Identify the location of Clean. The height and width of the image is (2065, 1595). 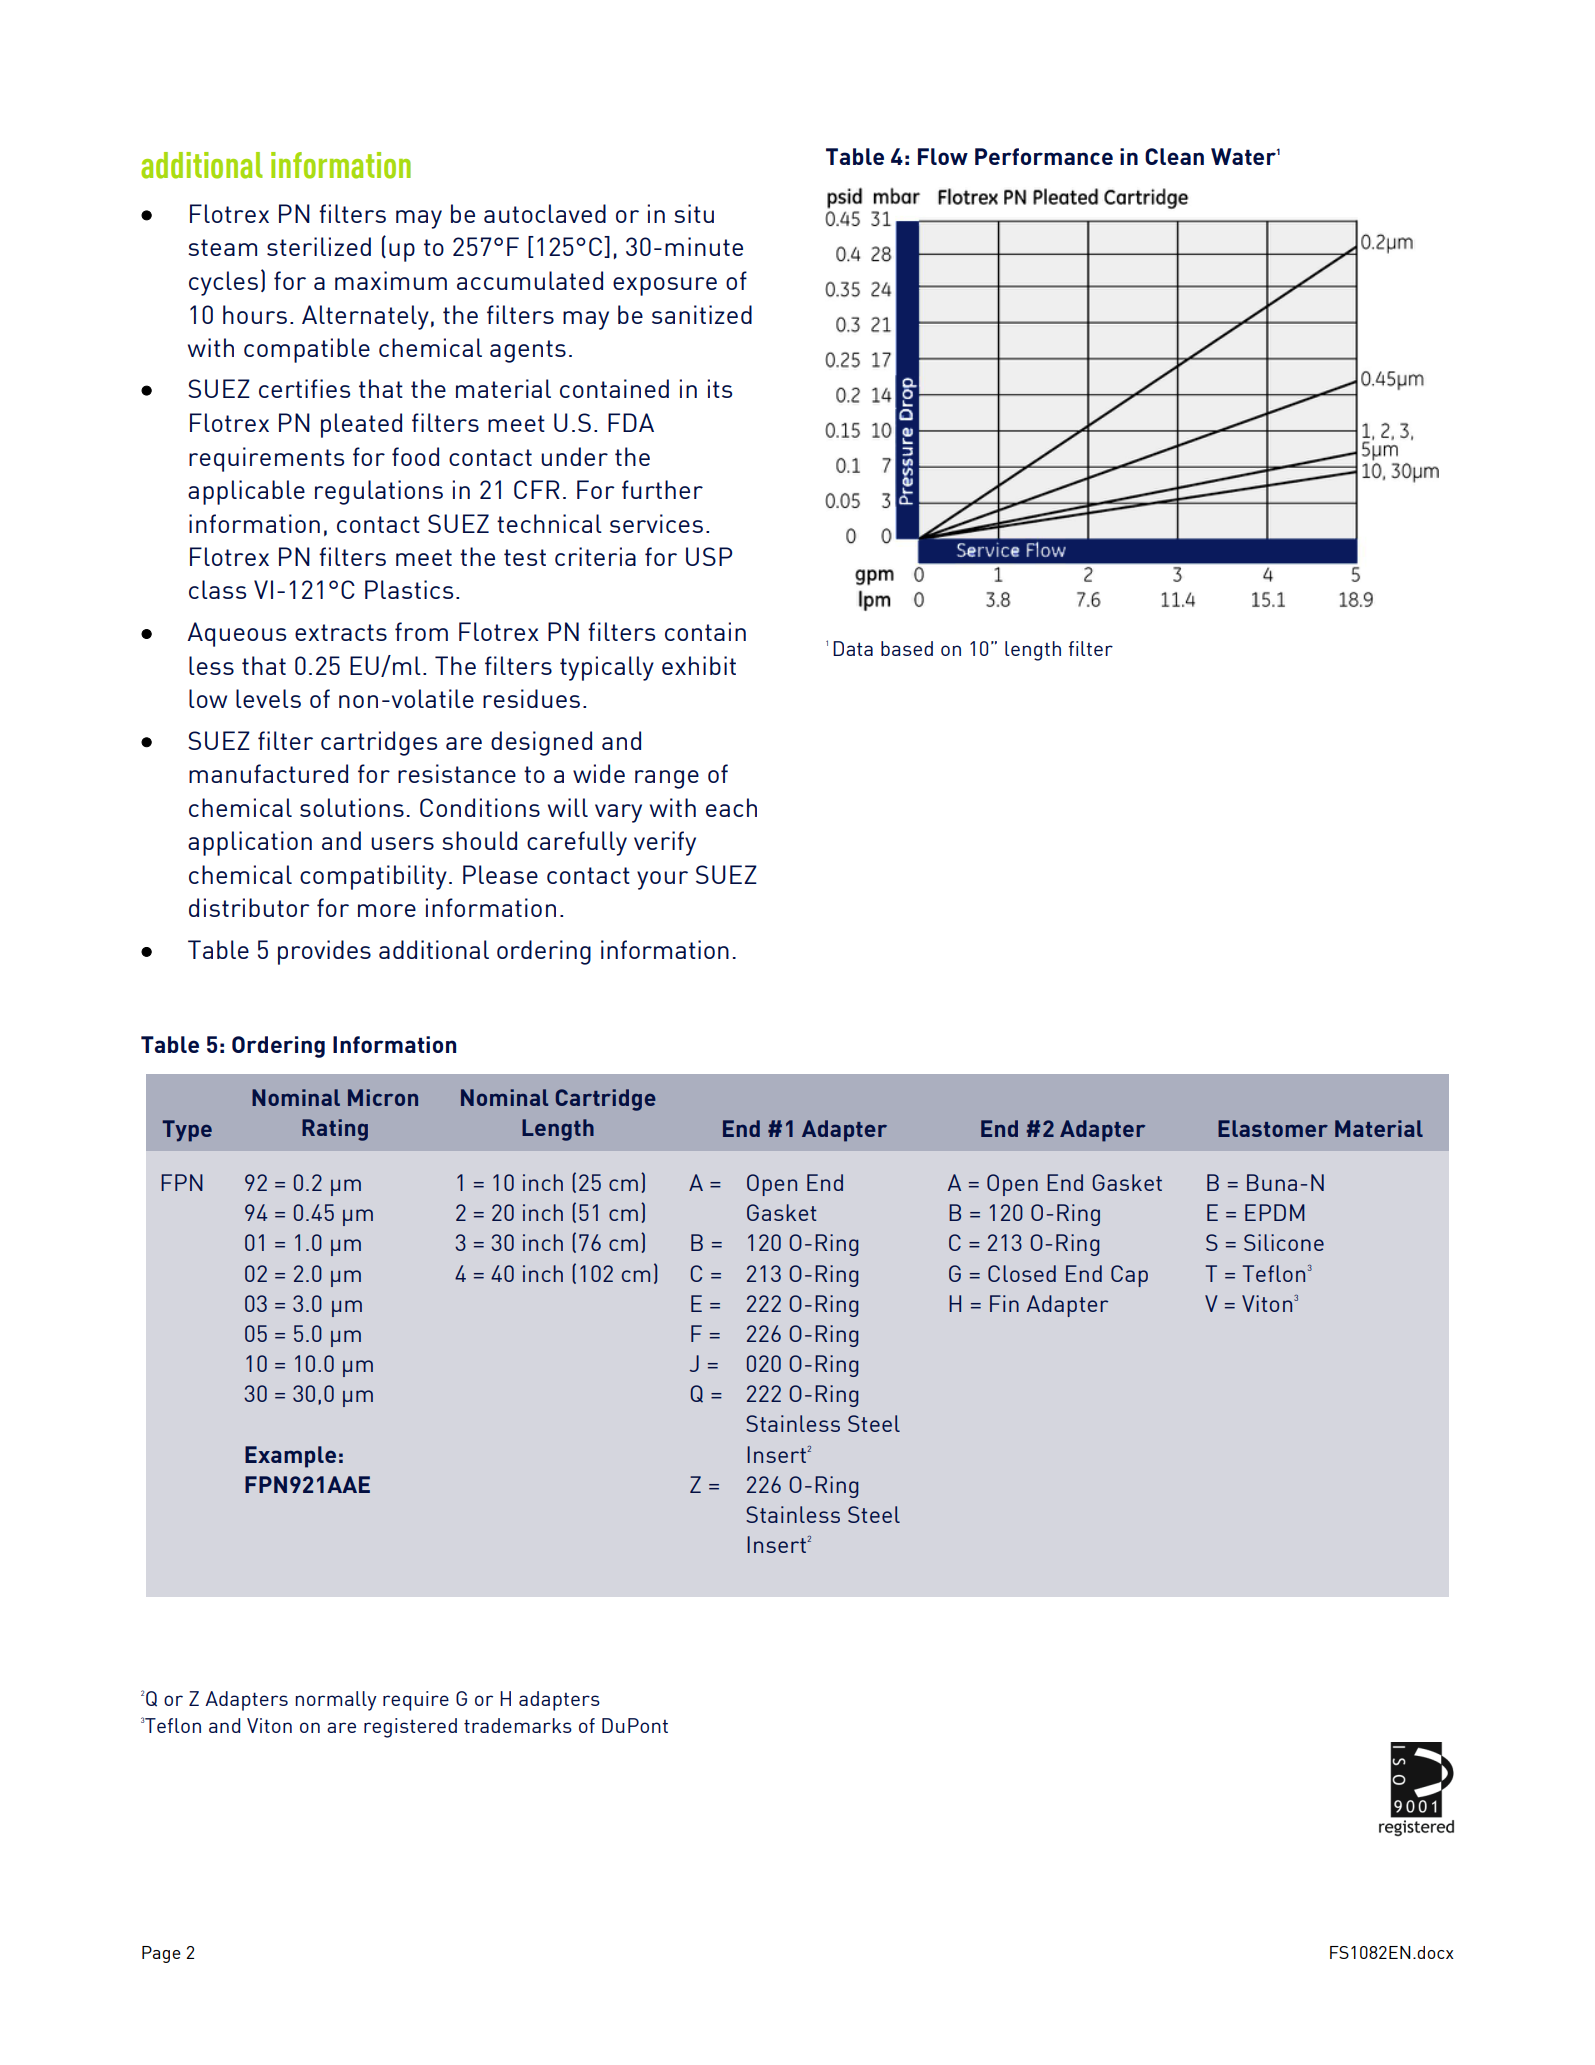
(1174, 156).
